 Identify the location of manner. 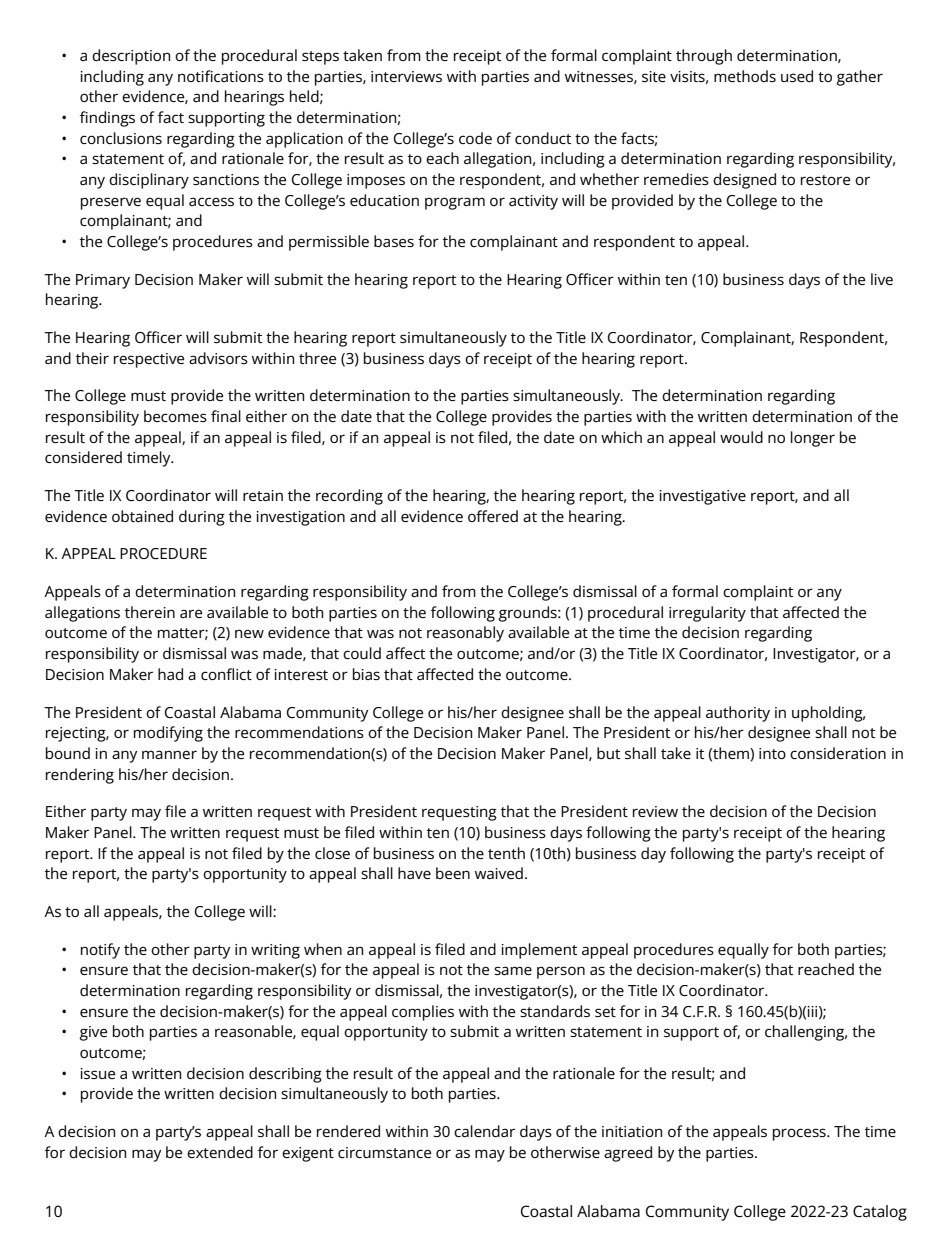
(169, 754).
